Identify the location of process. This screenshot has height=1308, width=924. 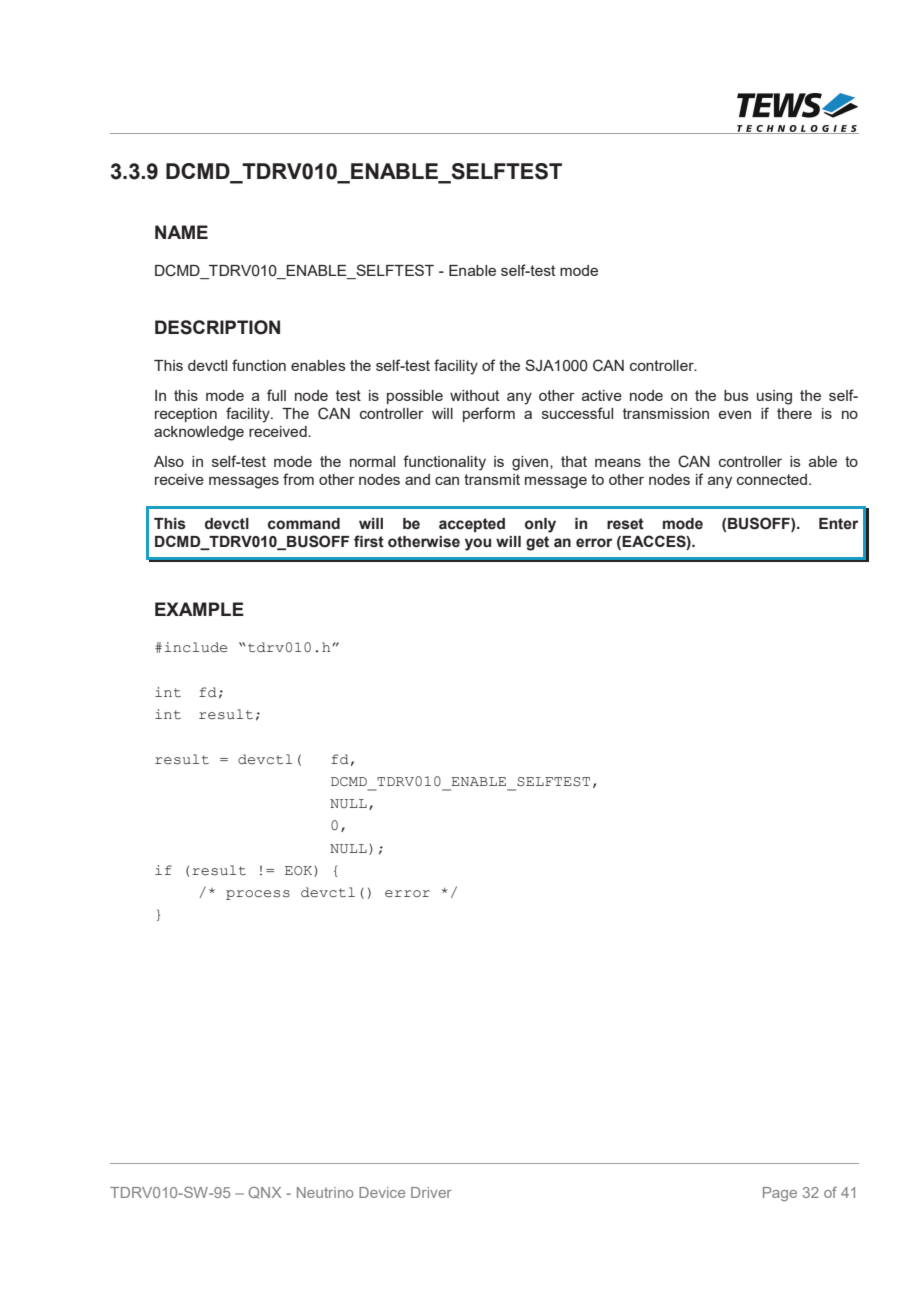
(258, 895).
